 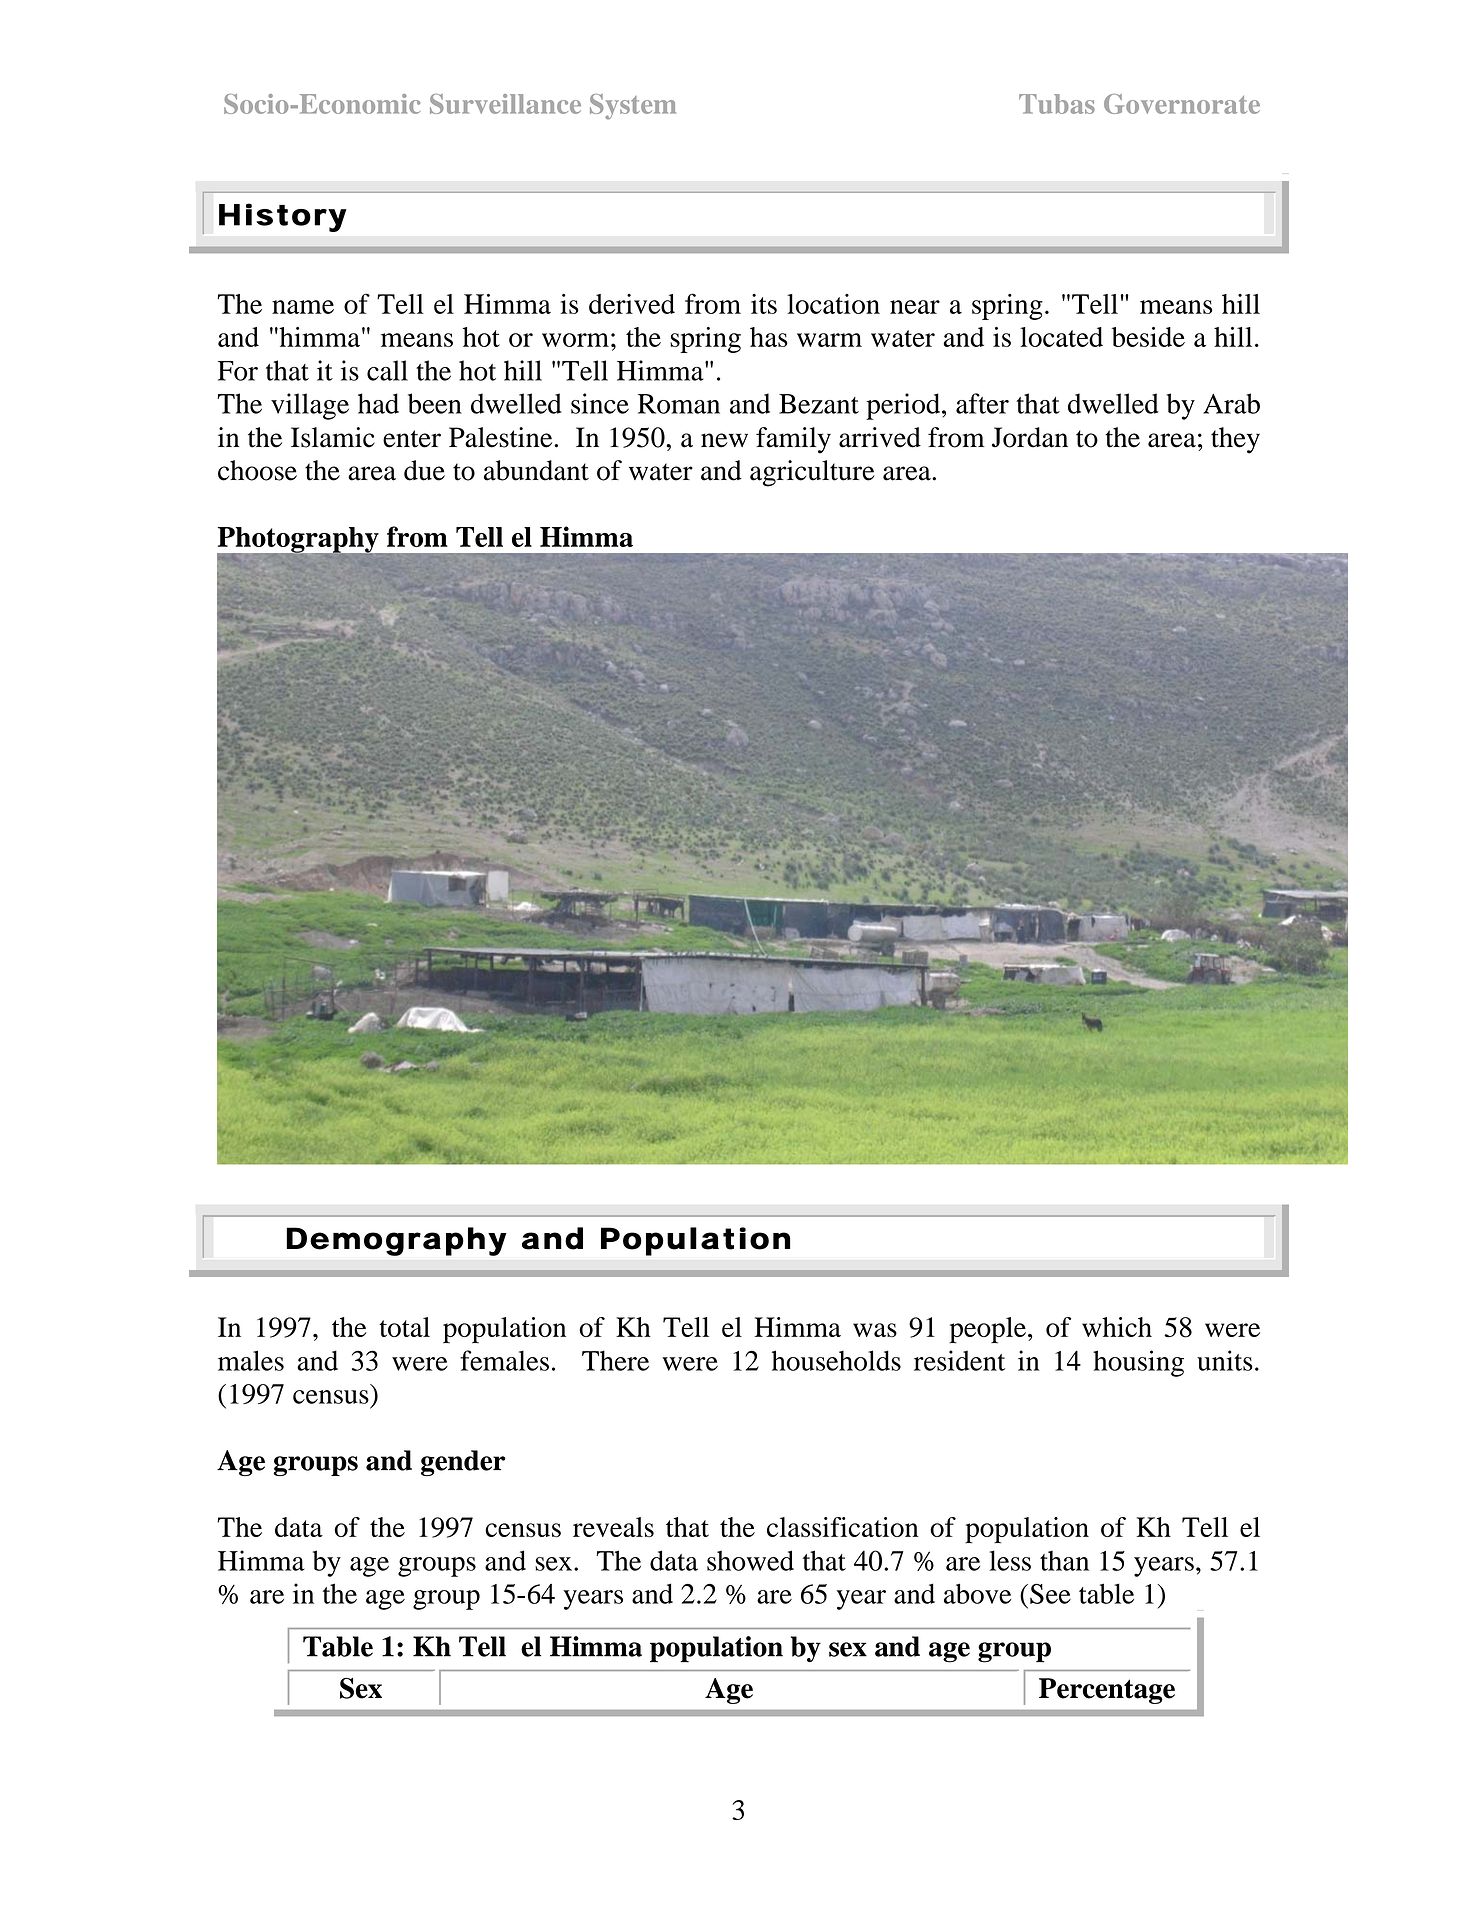 I want to click on Demography, so click(x=396, y=1241).
